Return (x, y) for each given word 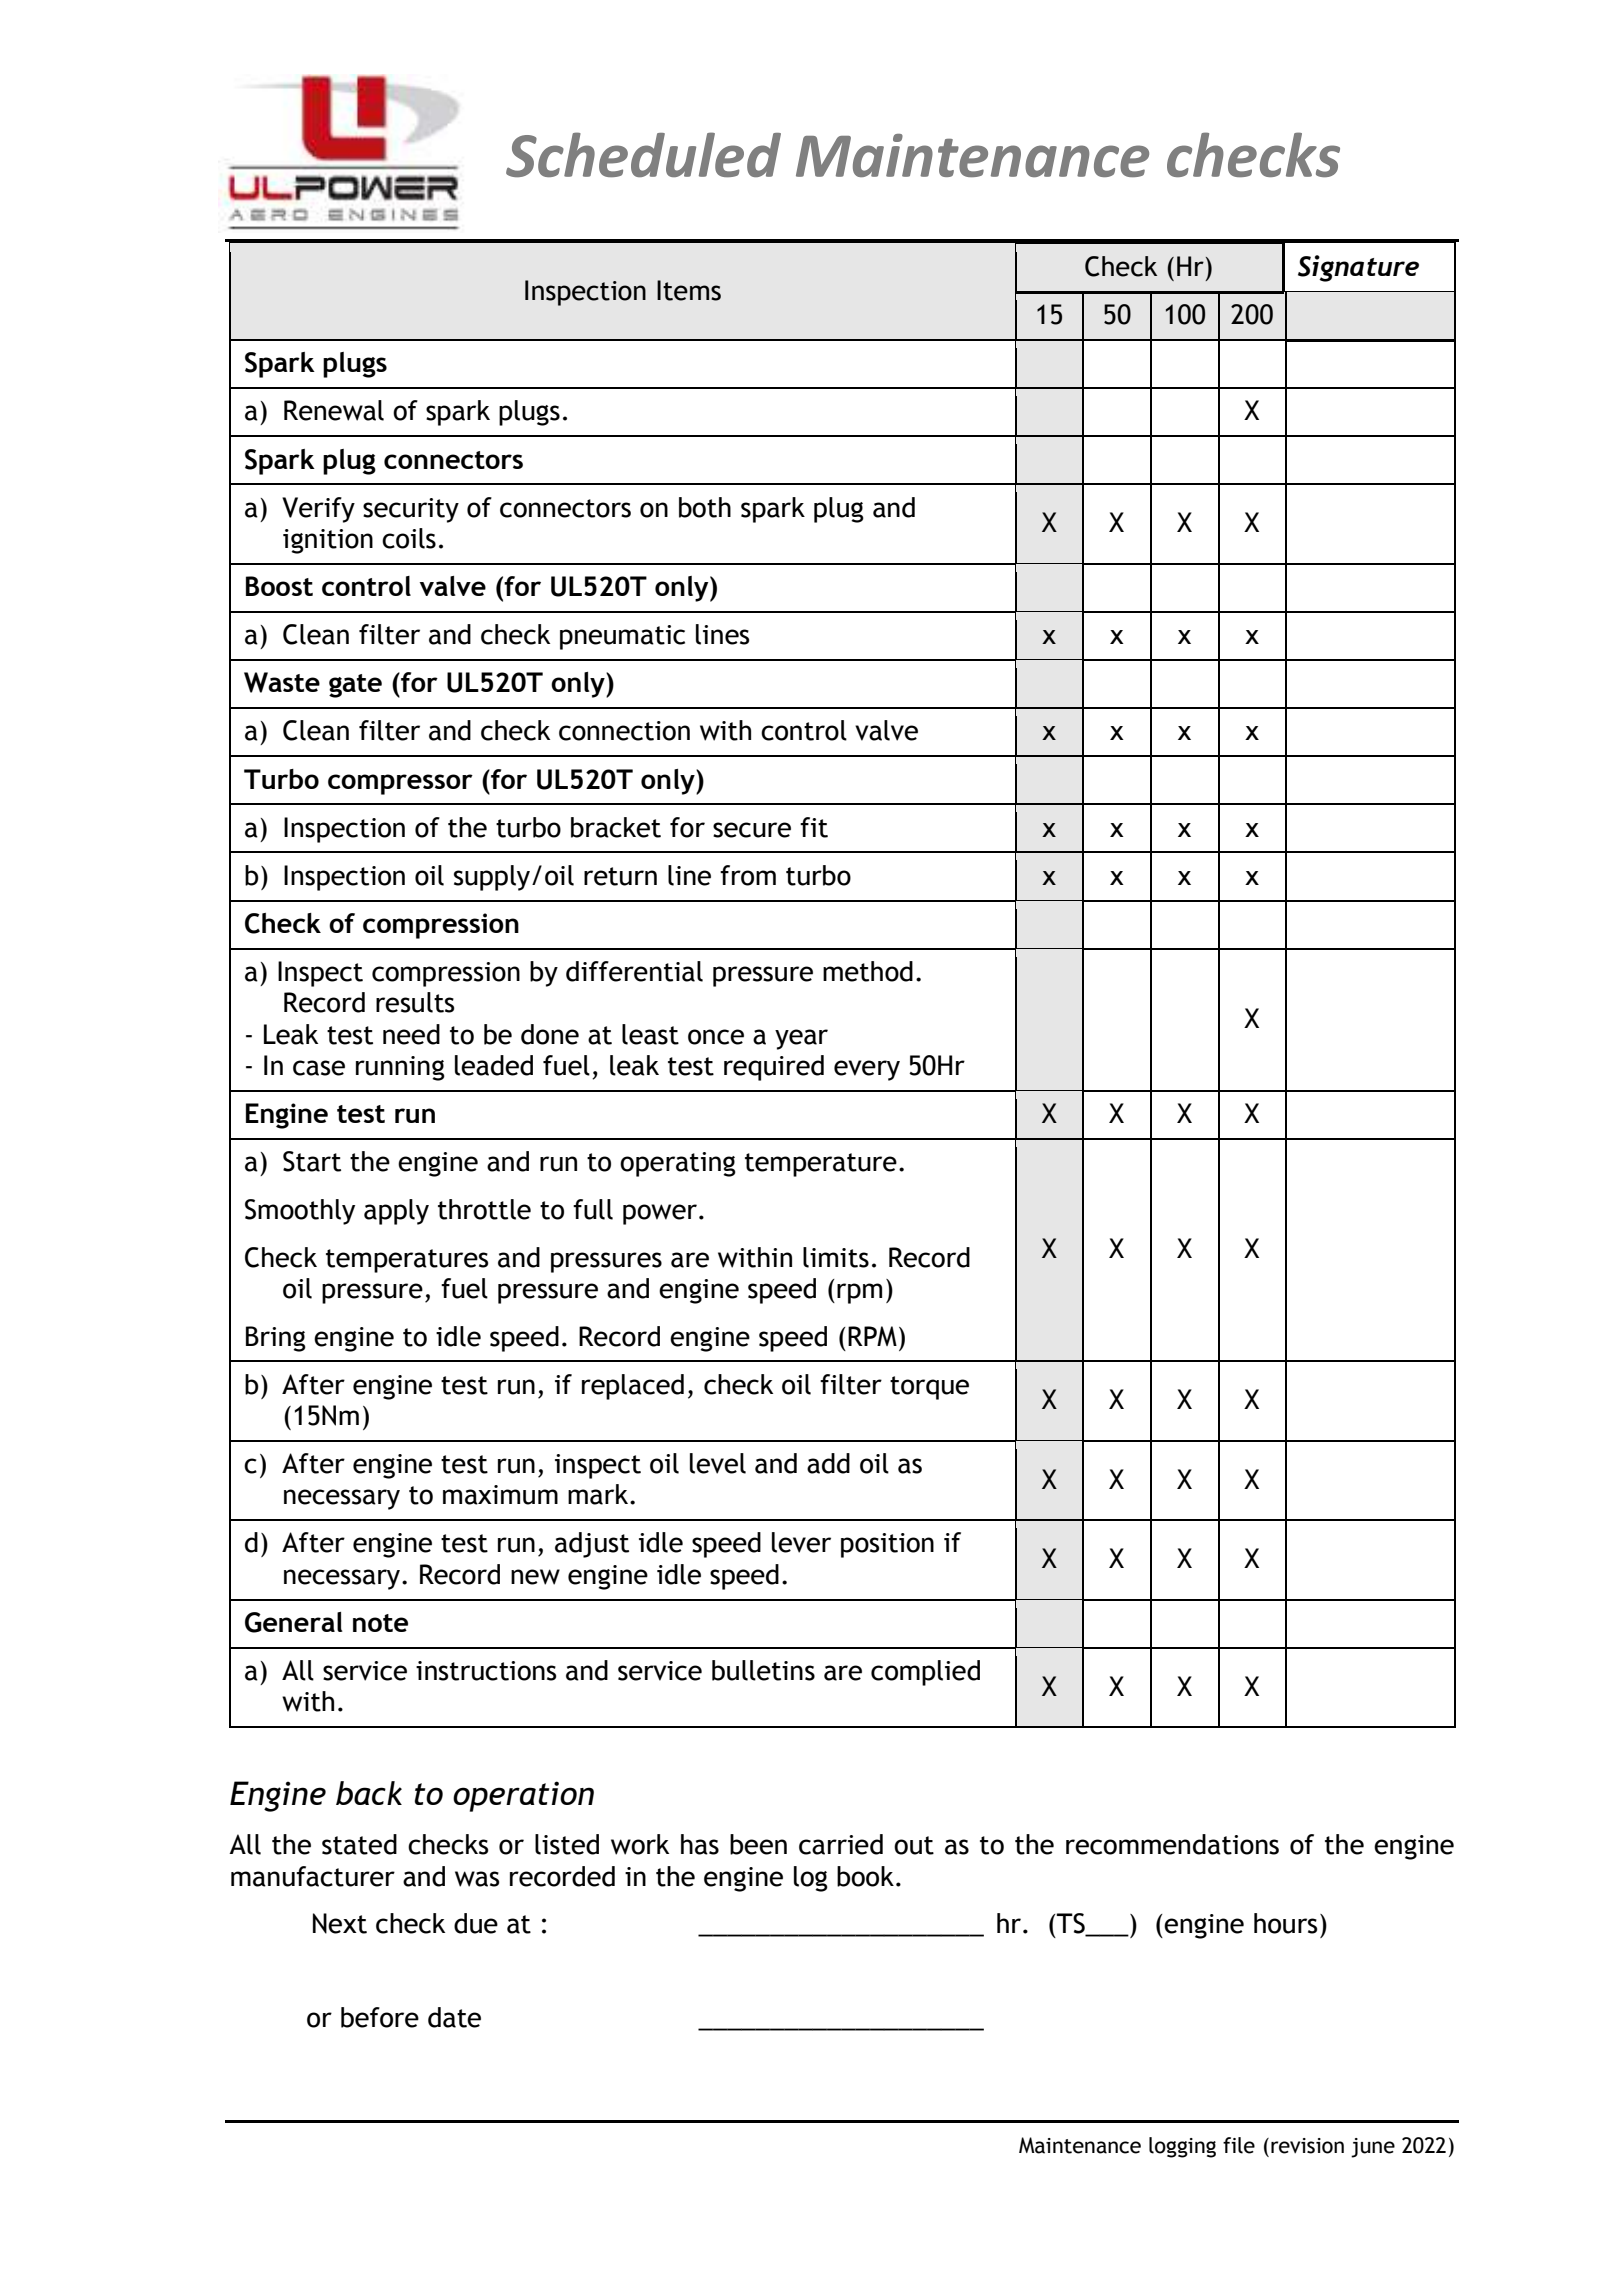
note (380, 1623)
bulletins (763, 1670)
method (868, 971)
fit (814, 827)
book (865, 1876)
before (380, 2017)
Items (689, 290)
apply (396, 1212)
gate (355, 686)
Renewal (334, 410)
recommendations (1172, 1844)
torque (929, 1388)
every (867, 1070)
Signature (1358, 268)
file (1239, 2145)
